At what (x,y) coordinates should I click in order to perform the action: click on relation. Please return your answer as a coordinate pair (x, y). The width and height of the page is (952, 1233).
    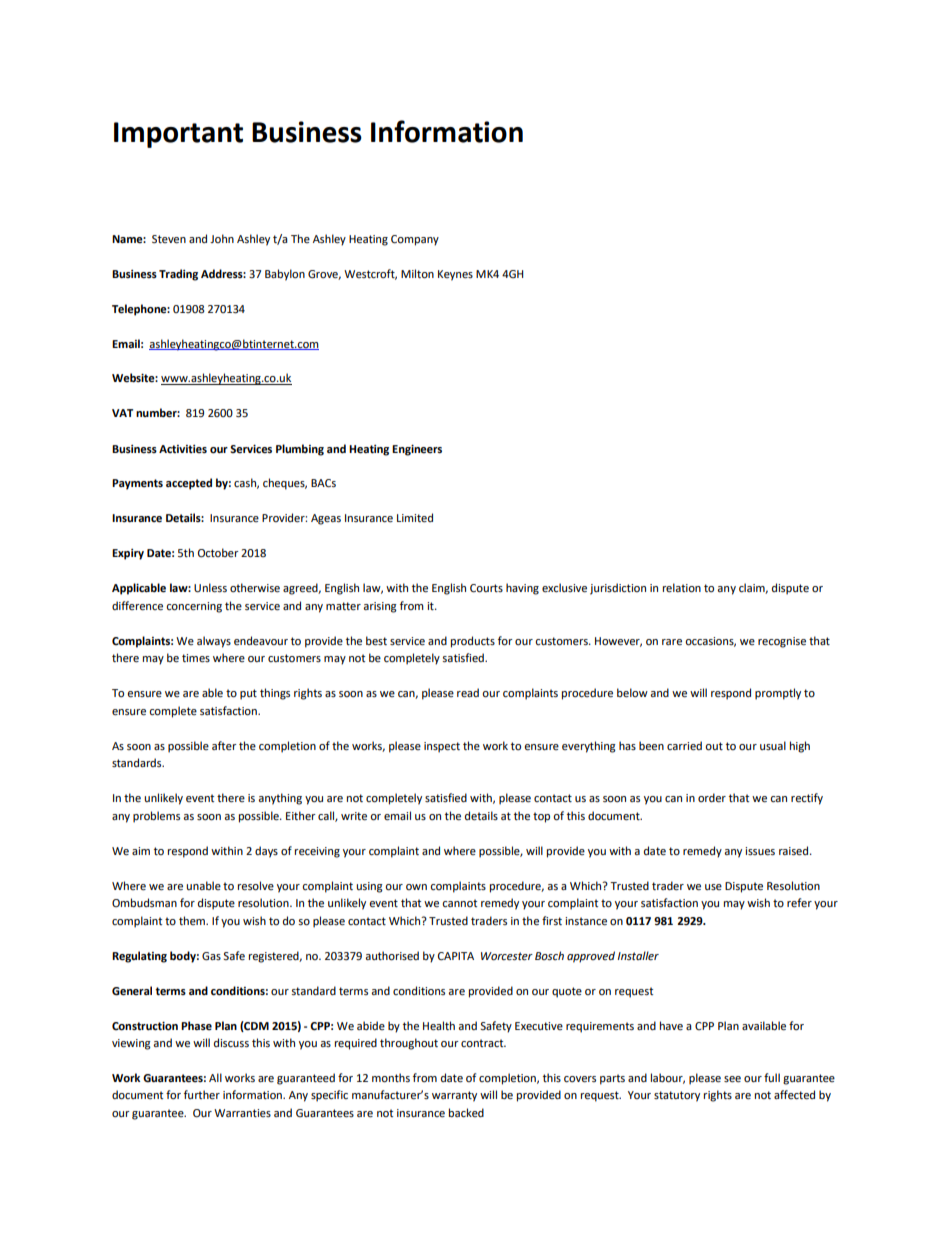
    Looking at the image, I should click on (682, 588).
